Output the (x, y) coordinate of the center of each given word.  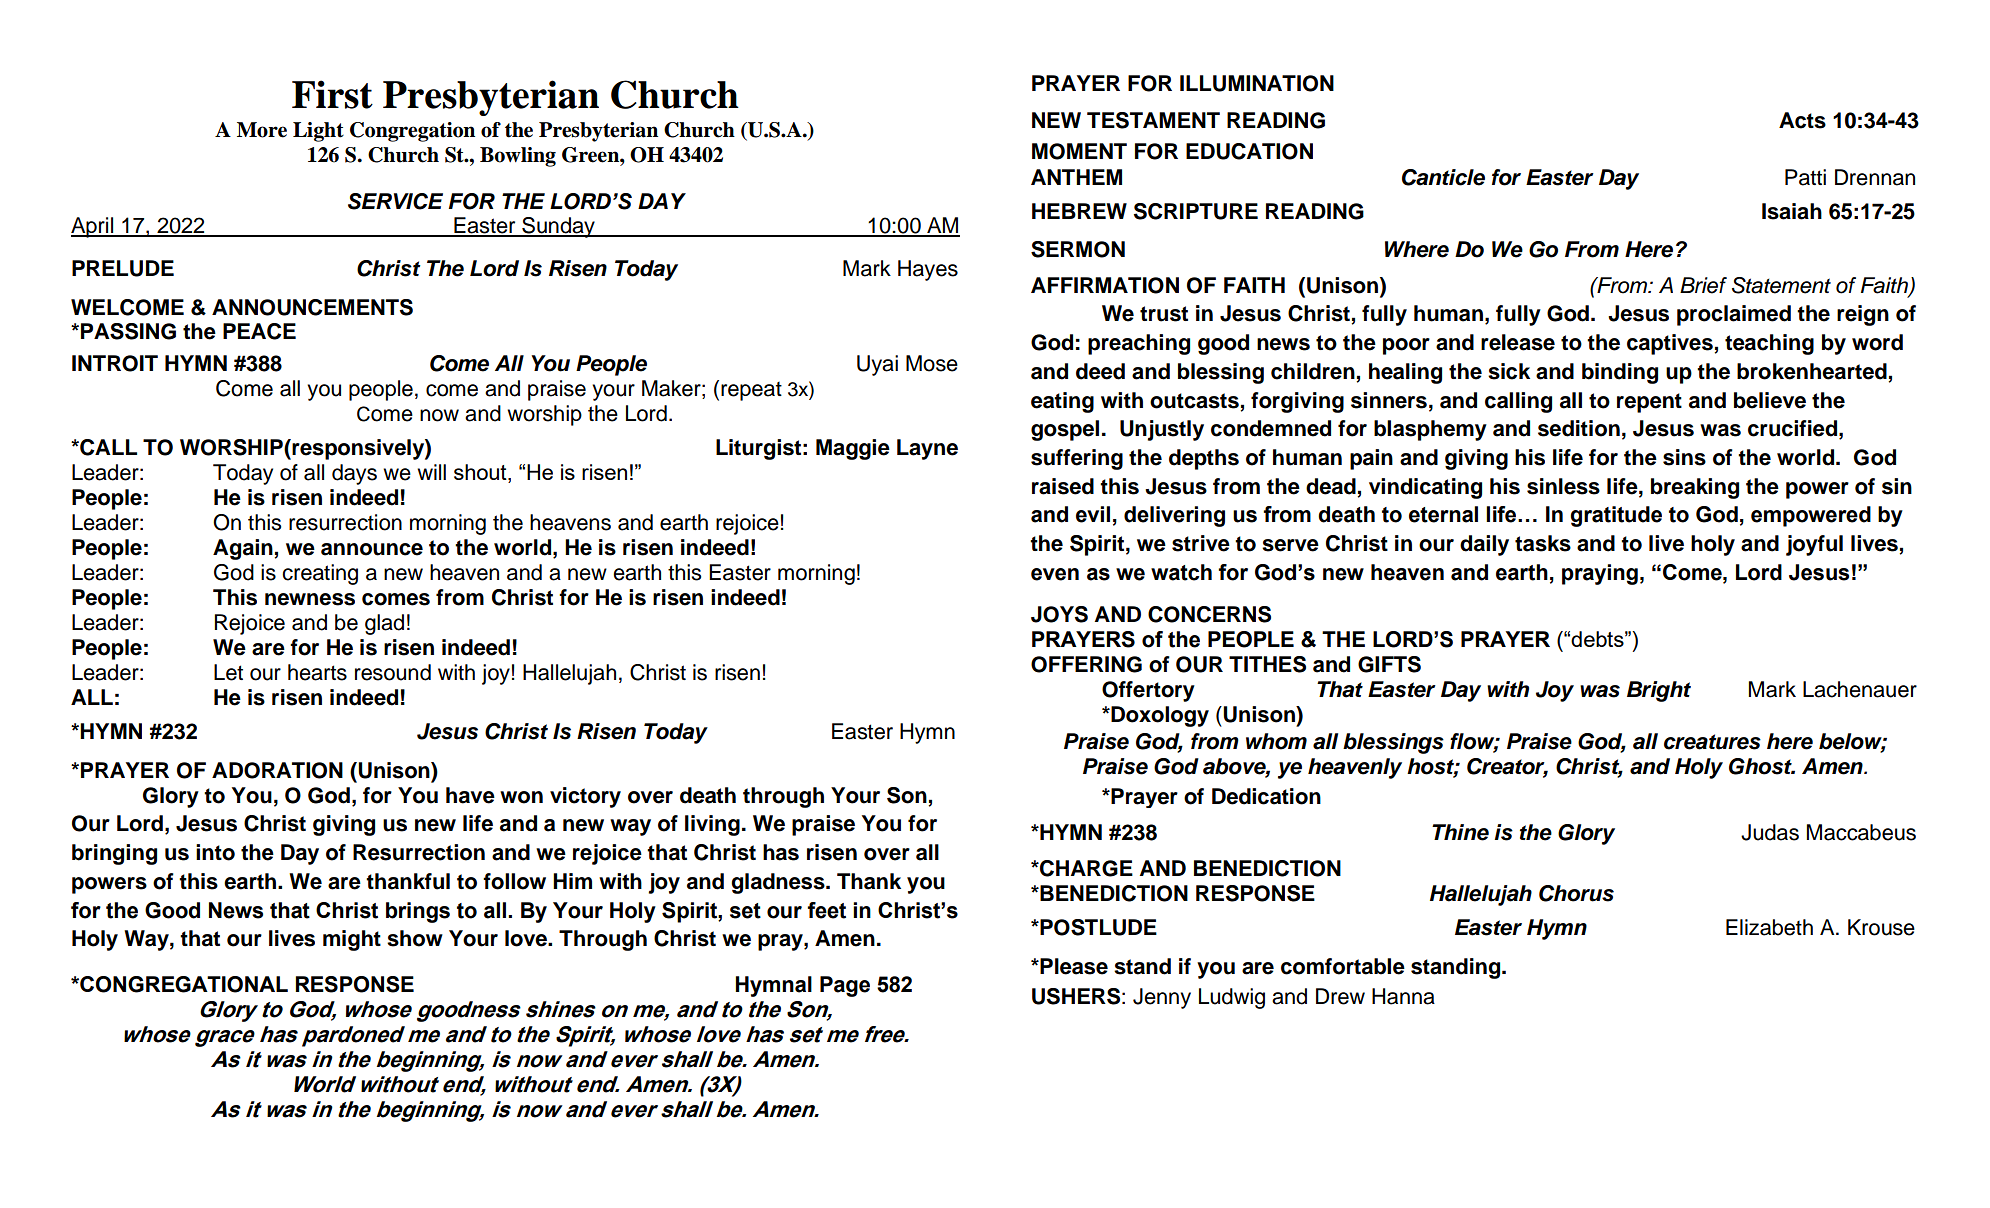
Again (243, 549)
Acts (1802, 120)
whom (1276, 741)
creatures (1712, 742)
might (352, 940)
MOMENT (1079, 151)
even (1055, 574)
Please (1073, 966)
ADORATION (277, 770)
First (332, 94)
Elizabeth (1769, 927)
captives (1670, 344)
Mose (932, 363)
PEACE (259, 331)
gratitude (1616, 516)
